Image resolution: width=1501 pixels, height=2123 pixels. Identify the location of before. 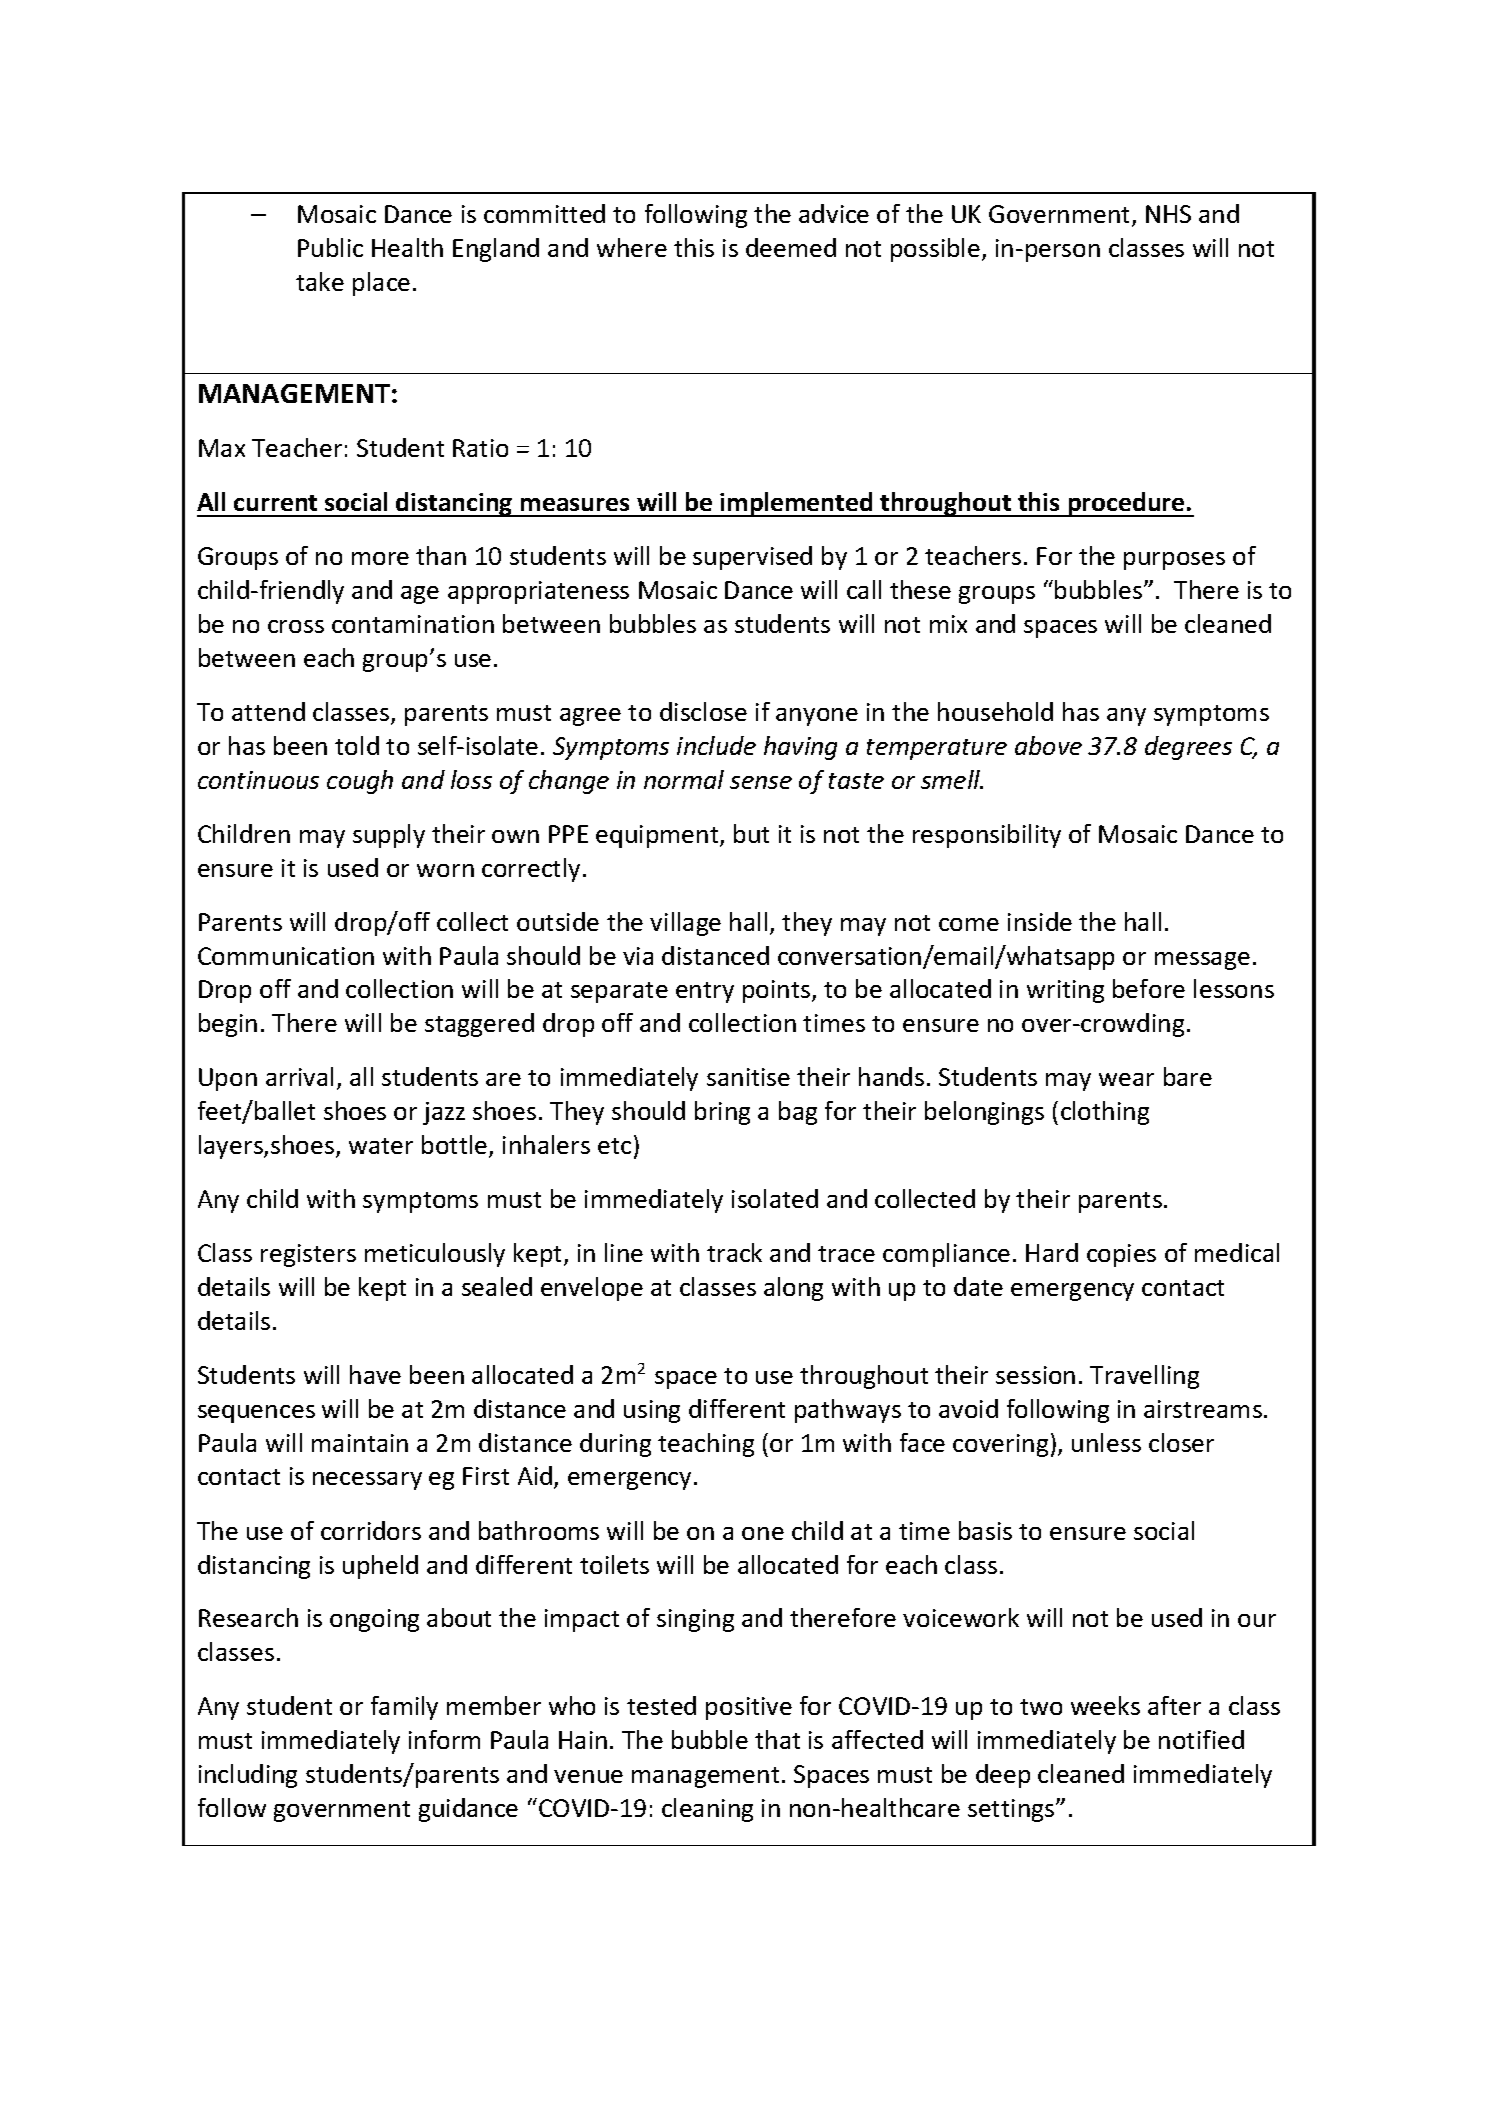
(1149, 988).
